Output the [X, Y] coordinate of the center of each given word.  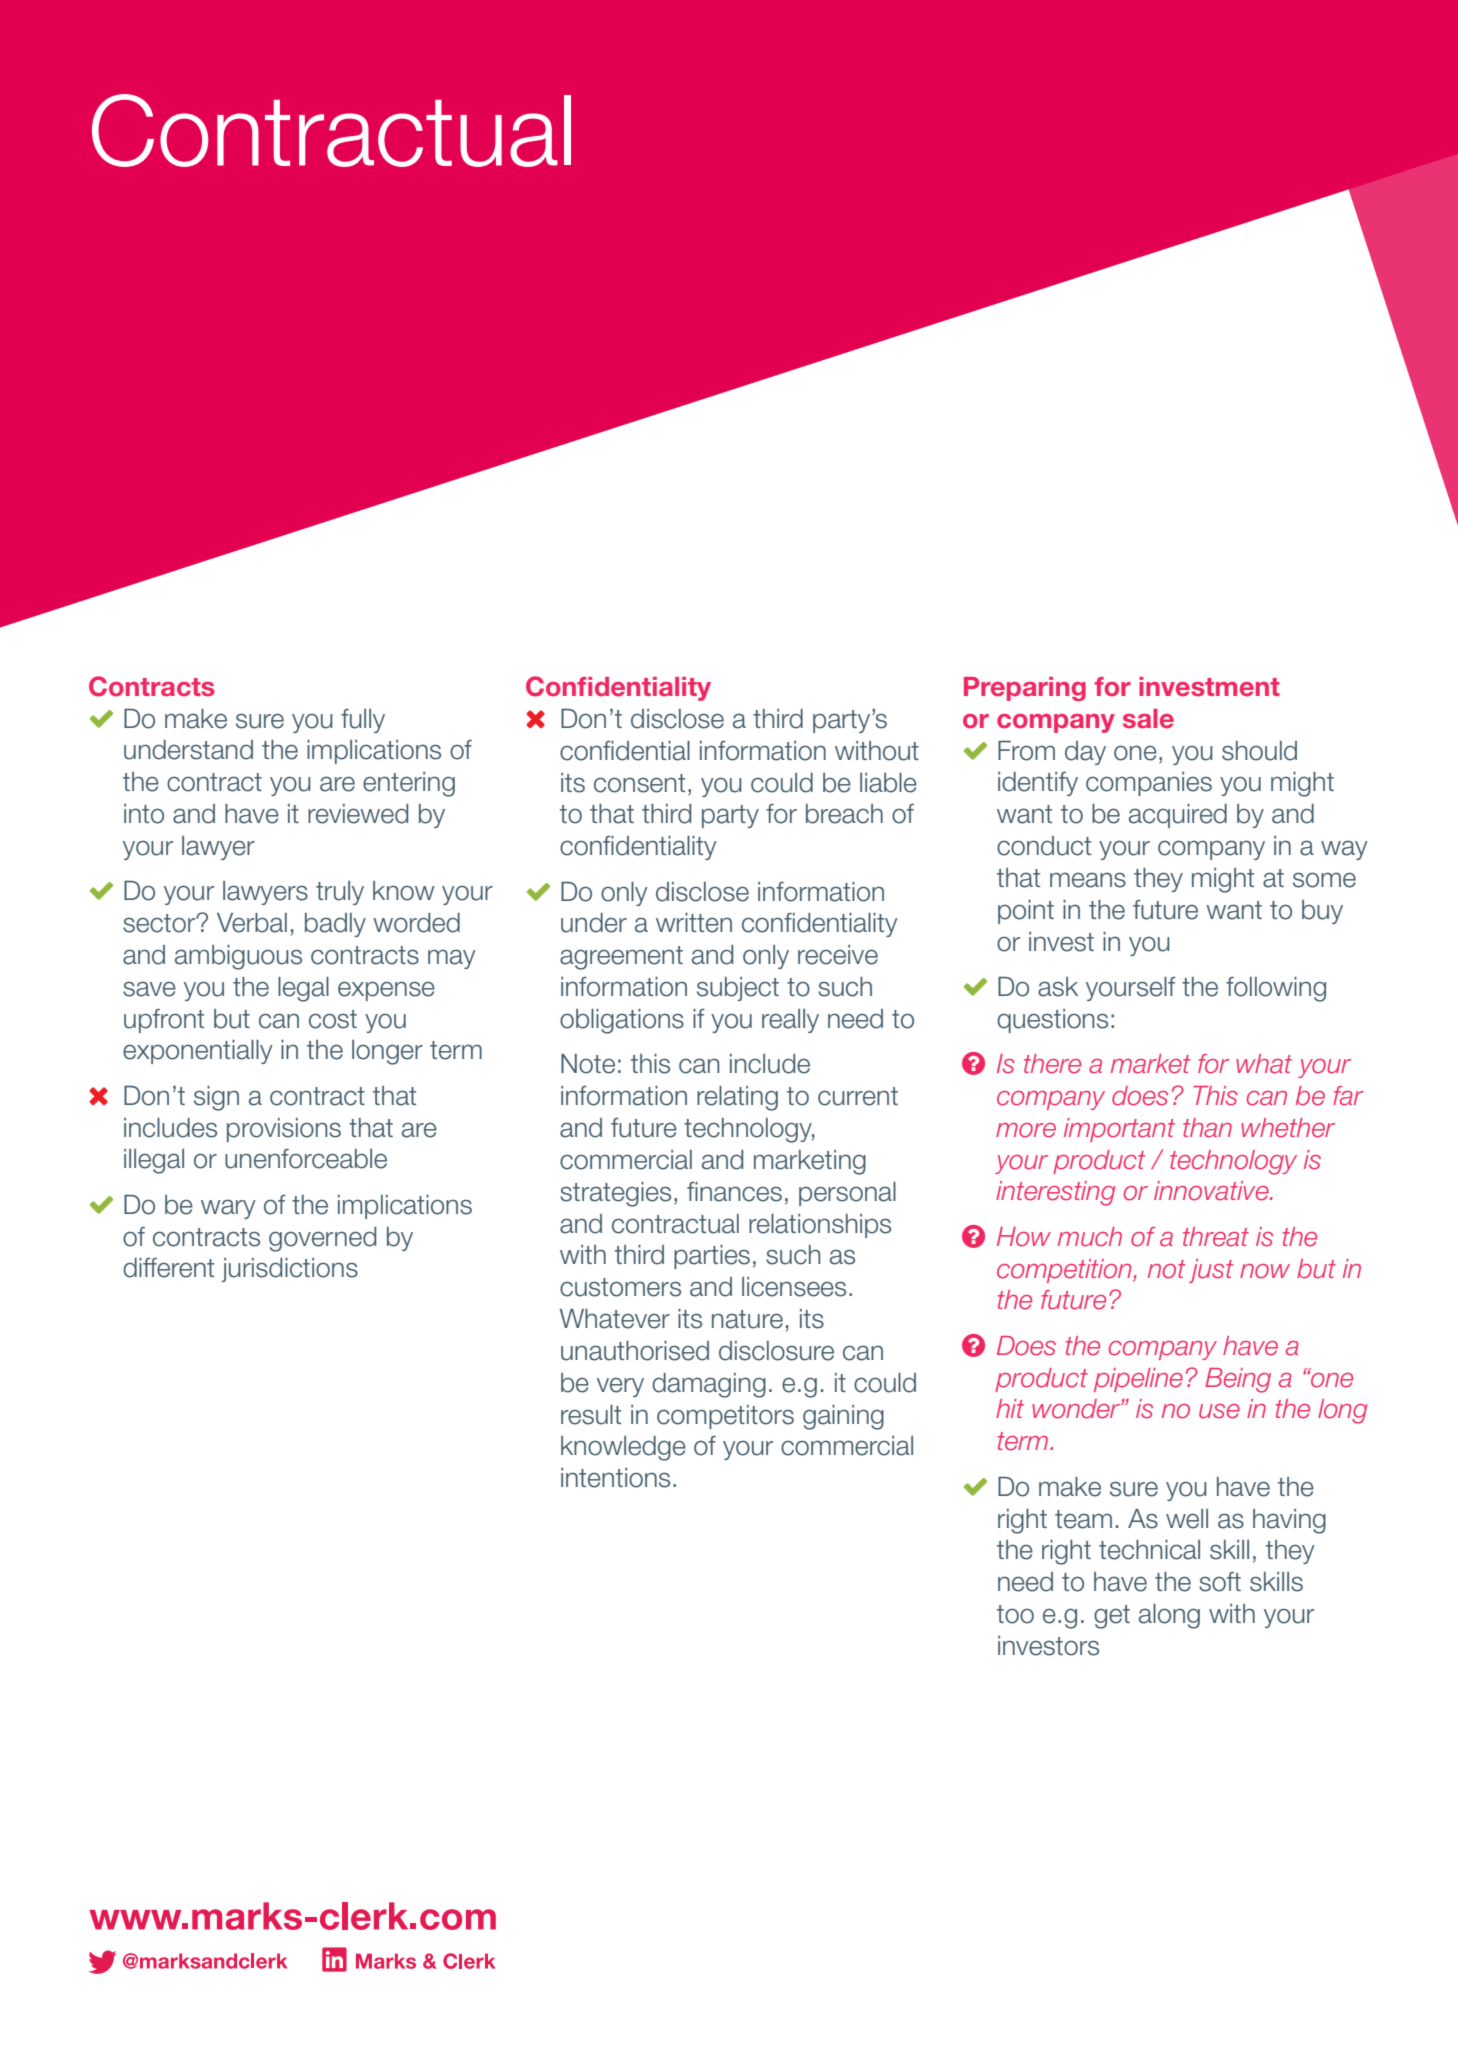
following [1276, 989]
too [1015, 1614]
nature [747, 1319]
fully [363, 721]
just [1211, 1271]
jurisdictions [290, 1270]
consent [639, 783]
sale [1148, 719]
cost [333, 1019]
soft [1220, 1582]
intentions [615, 1478]
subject [738, 989]
